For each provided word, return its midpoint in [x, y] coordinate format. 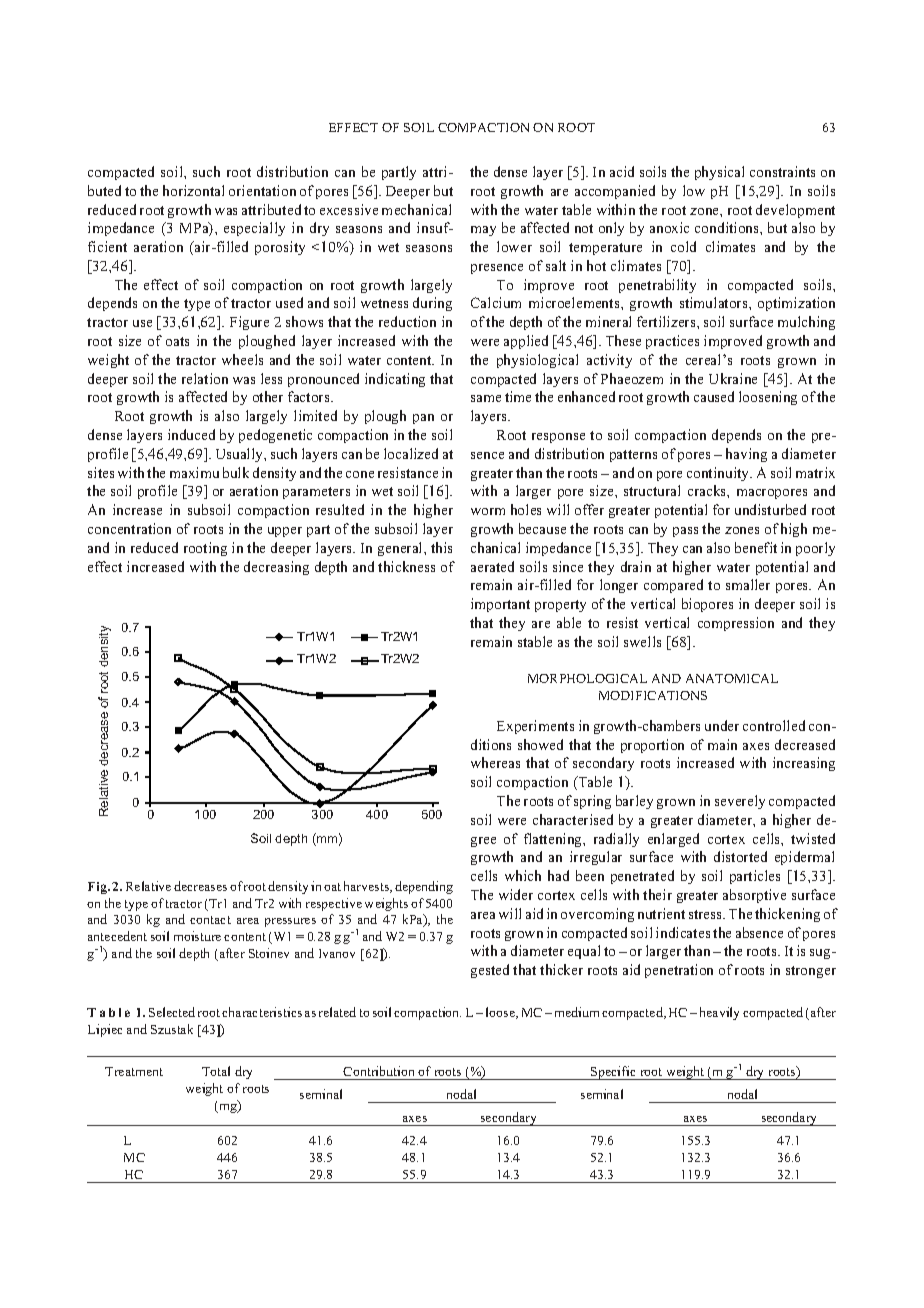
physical [719, 173]
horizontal [193, 190]
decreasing [276, 568]
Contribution [378, 1071]
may [483, 231]
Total [216, 1071]
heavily [719, 1013]
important [500, 605]
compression [736, 624]
